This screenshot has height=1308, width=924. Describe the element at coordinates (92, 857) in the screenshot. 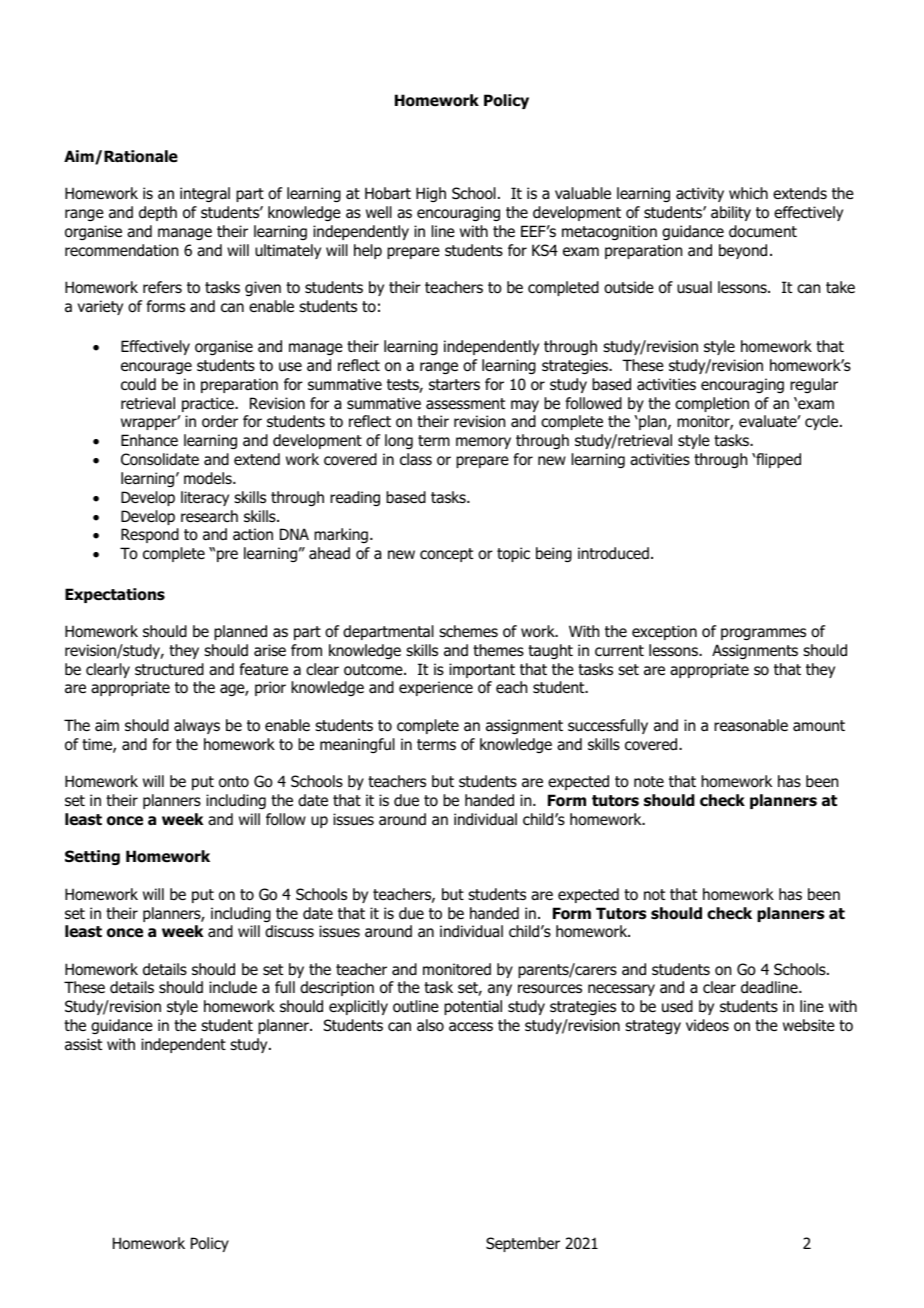

I see `Setting` at that location.
